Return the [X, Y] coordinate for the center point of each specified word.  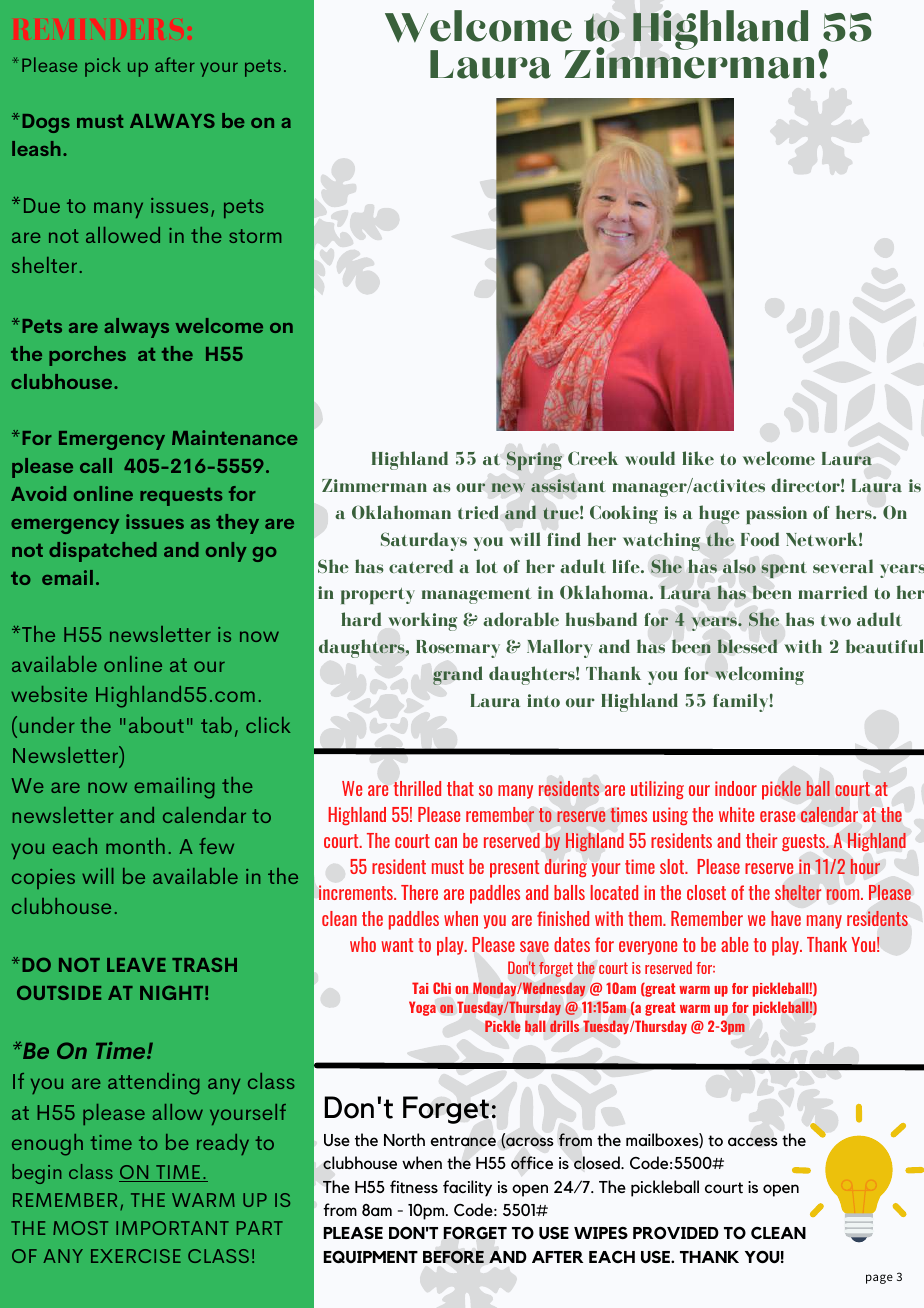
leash [36, 148]
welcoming [759, 675]
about [156, 725]
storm [255, 236]
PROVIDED [676, 1232]
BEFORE [453, 1257]
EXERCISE [136, 1256]
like [698, 458]
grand [458, 675]
